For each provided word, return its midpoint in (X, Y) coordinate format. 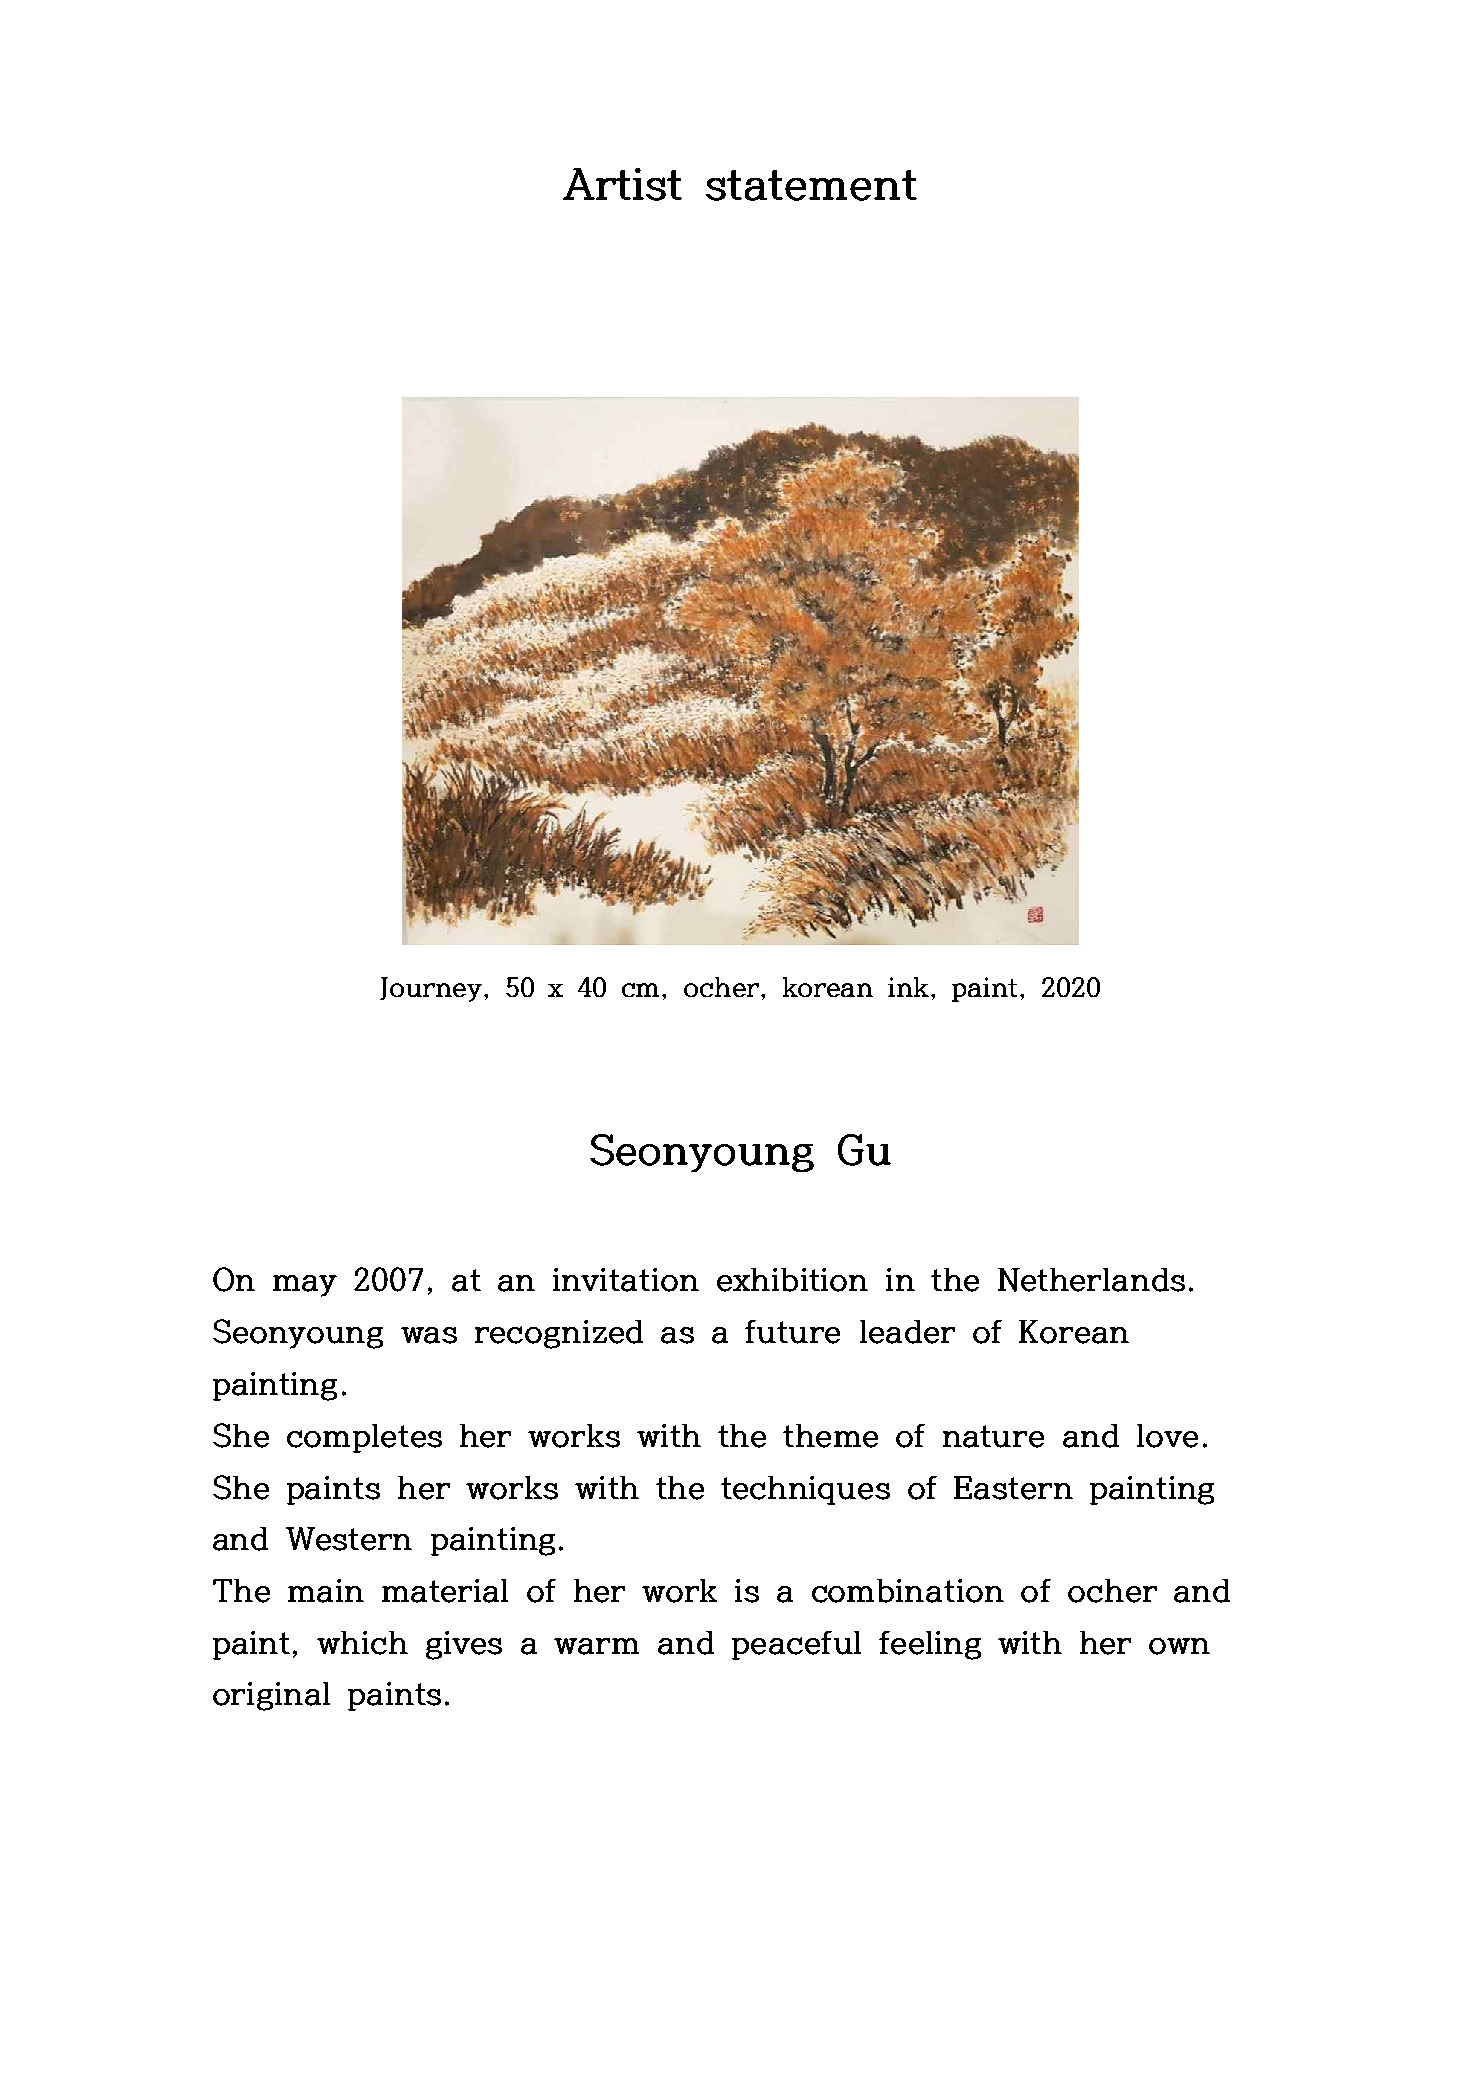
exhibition (792, 1280)
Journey (432, 989)
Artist (622, 184)
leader (907, 1332)
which (362, 1643)
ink (908, 987)
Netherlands (1091, 1280)
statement (811, 185)
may (305, 1286)
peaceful (796, 1645)
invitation (626, 1280)
